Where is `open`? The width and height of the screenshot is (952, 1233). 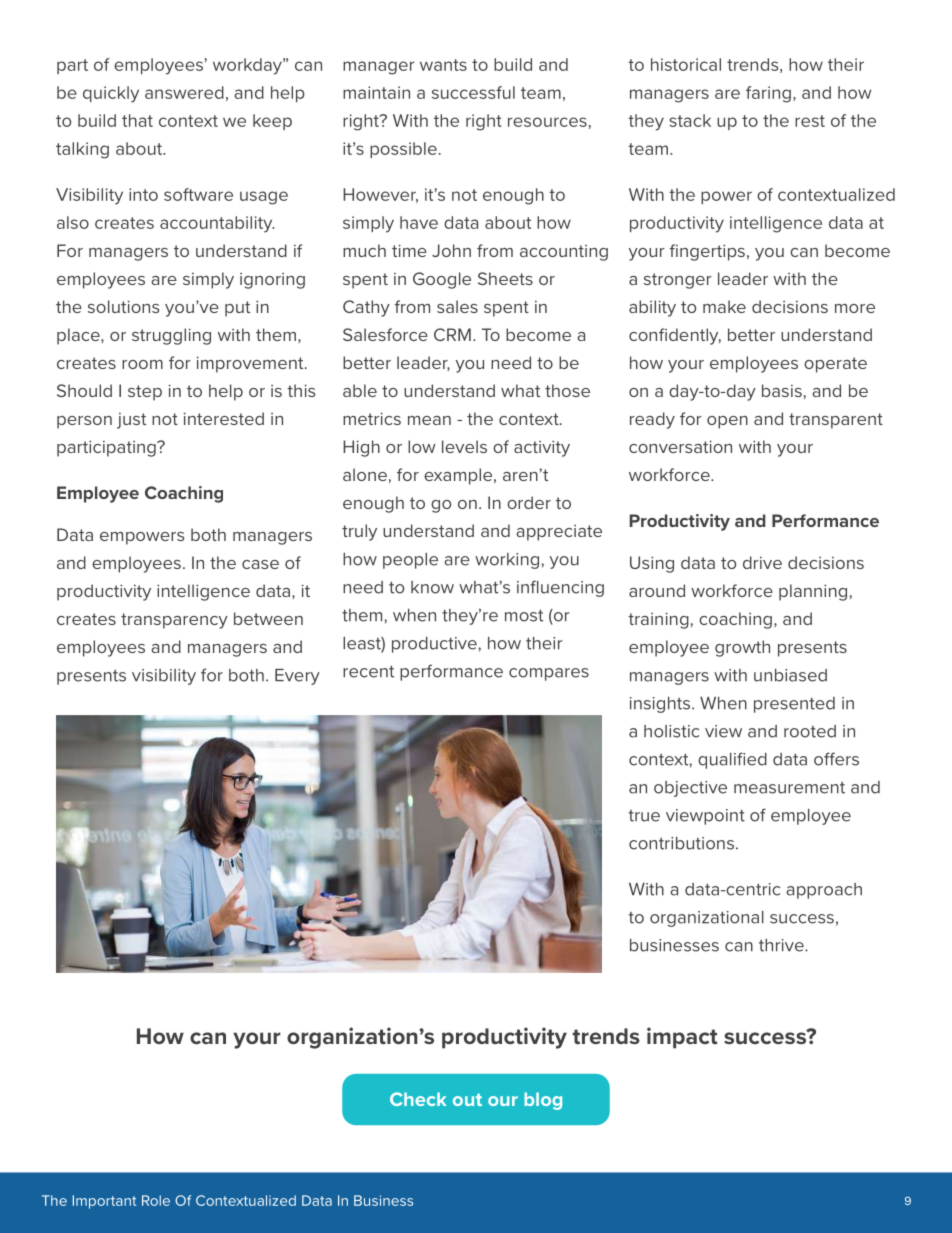 open is located at coordinates (727, 422).
